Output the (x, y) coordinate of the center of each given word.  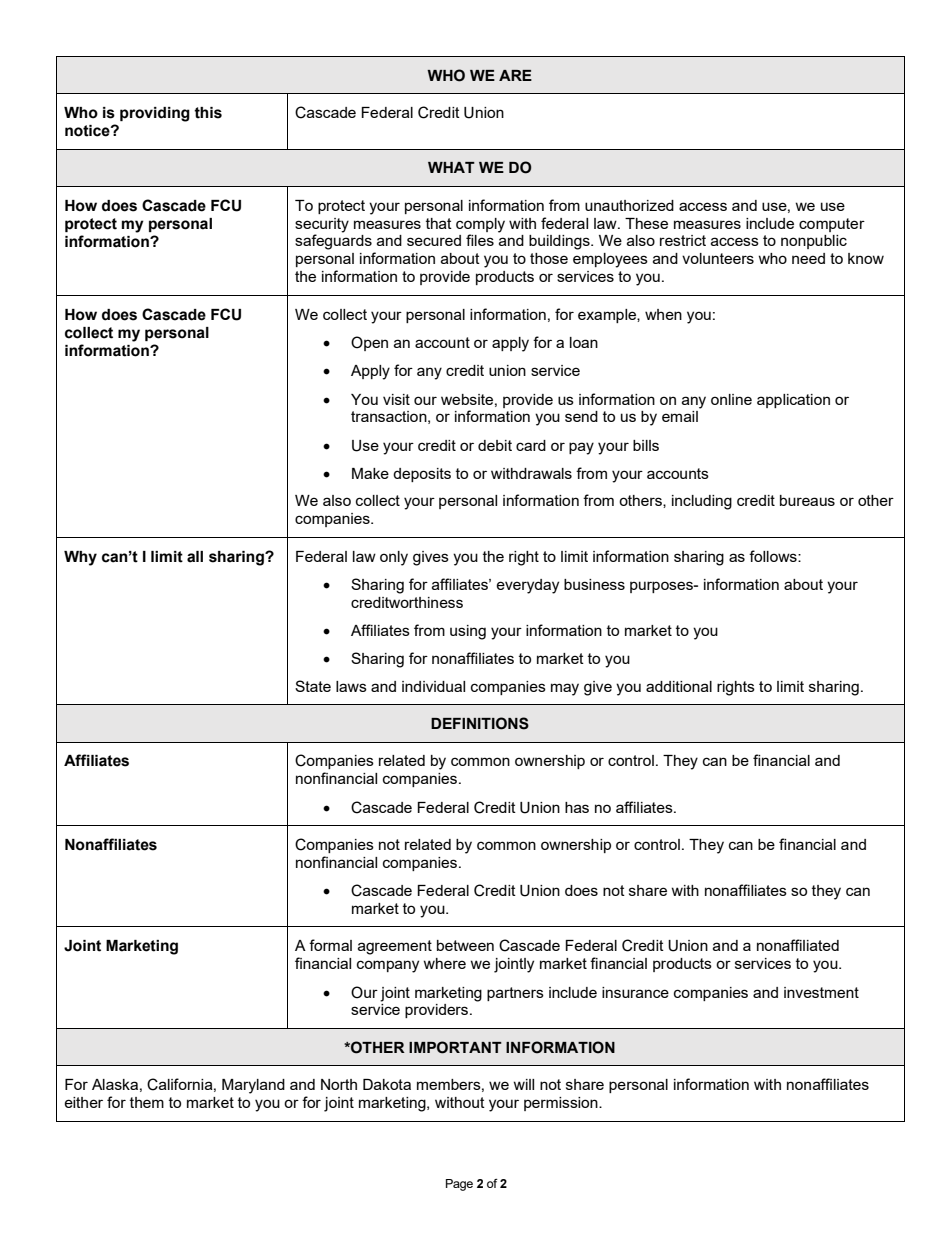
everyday (527, 586)
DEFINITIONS (480, 723)
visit (396, 399)
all (195, 557)
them (147, 1102)
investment (821, 992)
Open (369, 343)
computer (832, 225)
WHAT (451, 167)
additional (679, 686)
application (793, 401)
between (465, 945)
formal (330, 945)
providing (155, 114)
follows (774, 556)
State (313, 686)
